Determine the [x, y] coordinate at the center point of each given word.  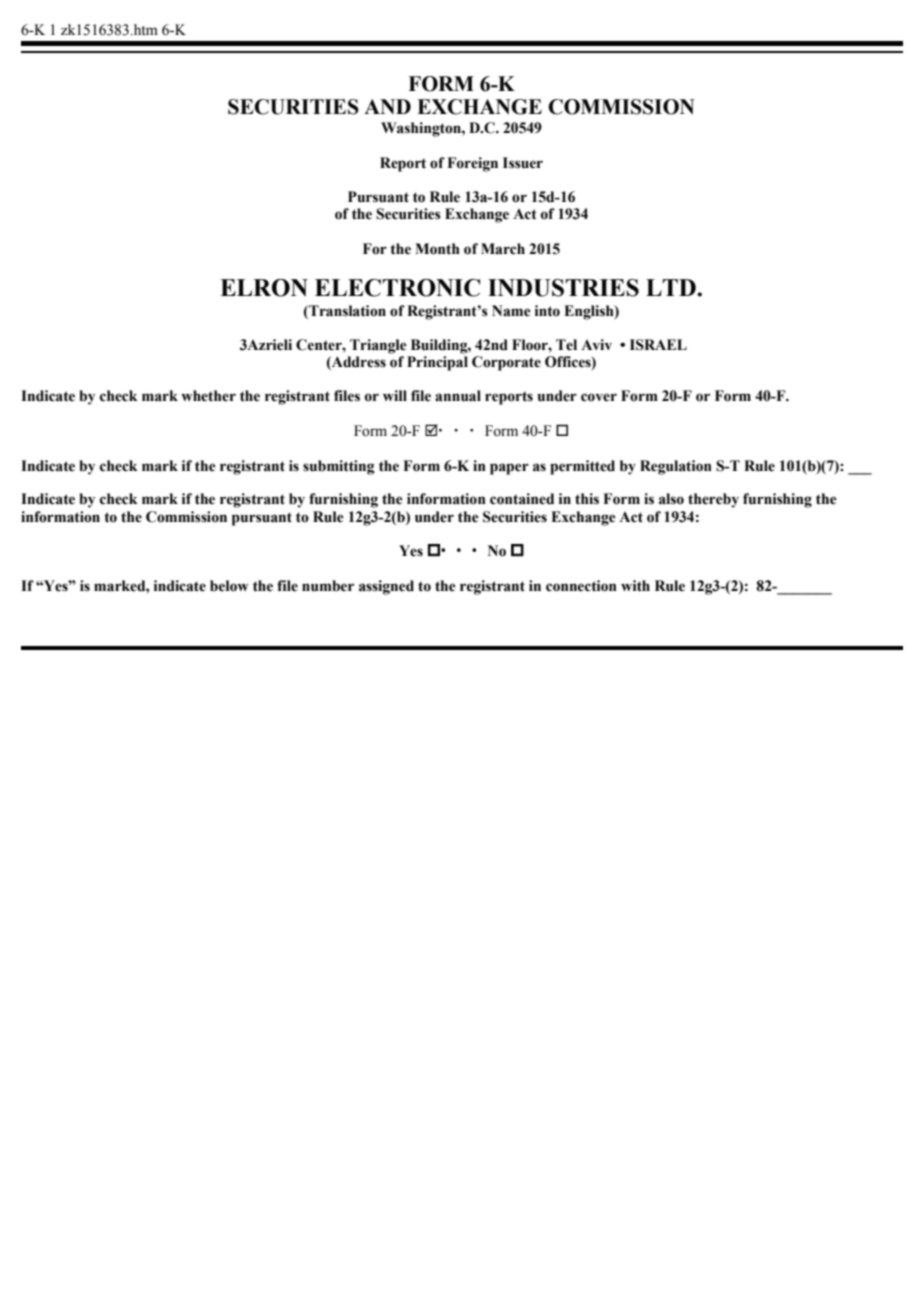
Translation [346, 311]
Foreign [472, 164]
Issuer [523, 163]
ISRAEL [658, 345]
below [229, 586]
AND [387, 106]
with [635, 586]
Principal [437, 363]
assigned [386, 587]
